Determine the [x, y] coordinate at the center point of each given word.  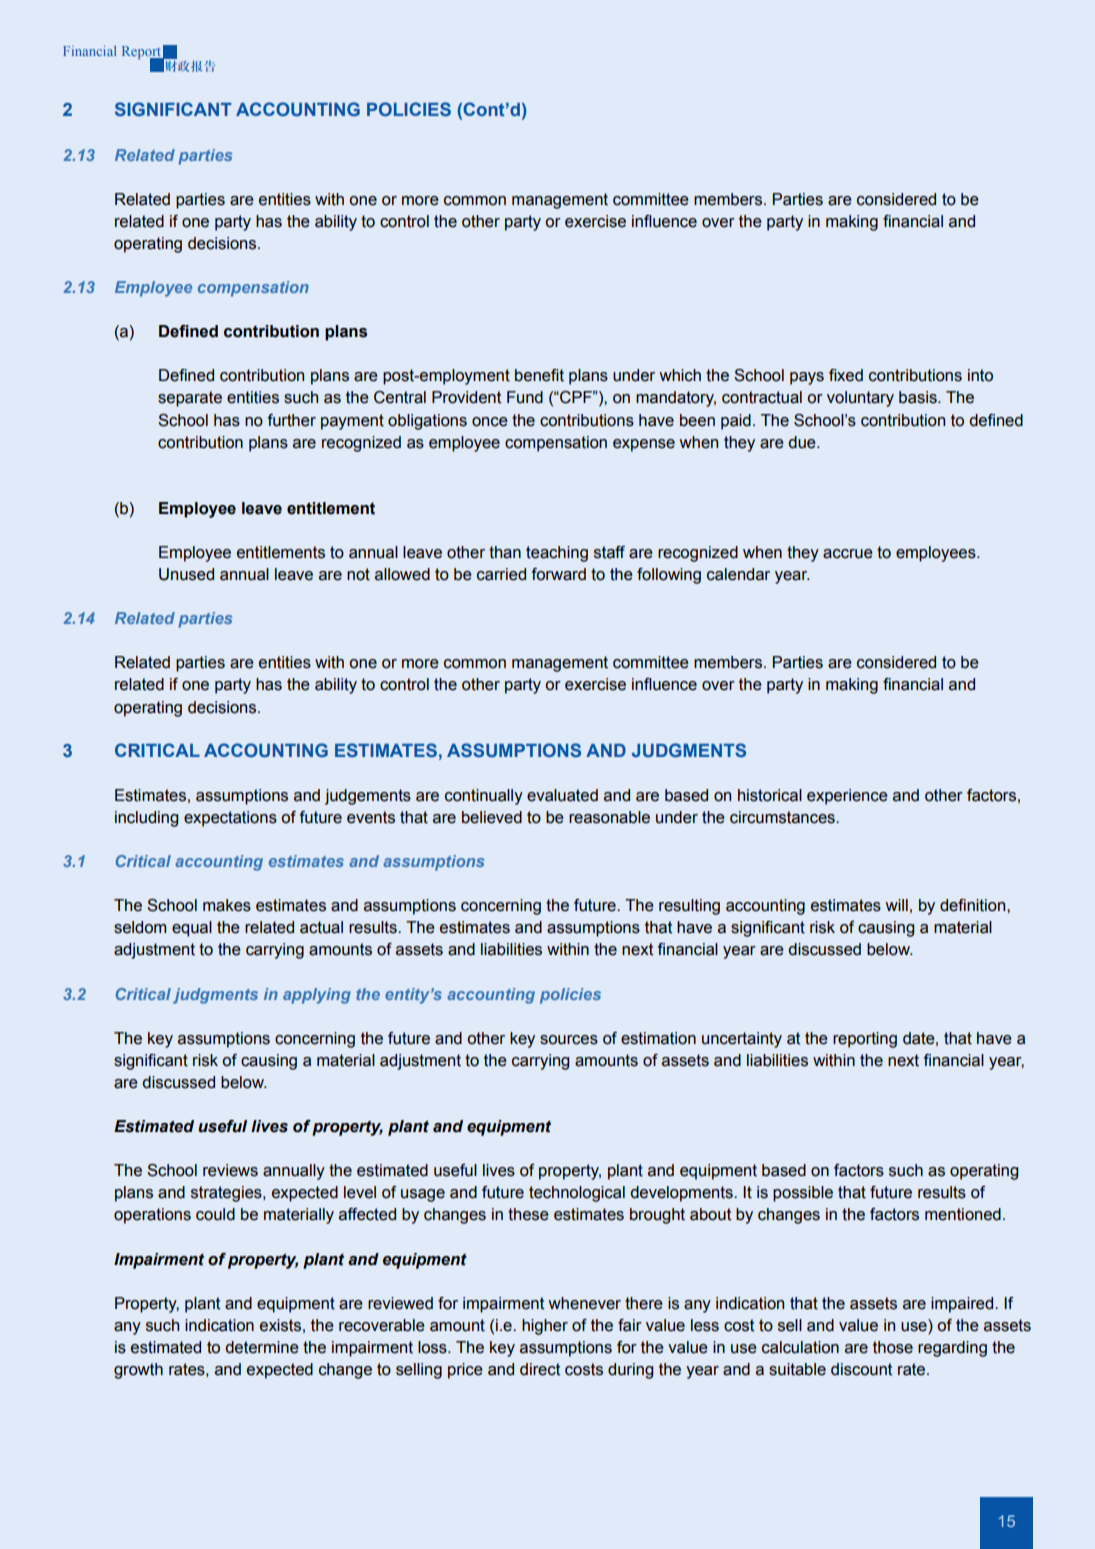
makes [227, 905]
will [896, 905]
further [291, 420]
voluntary [860, 399]
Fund [525, 397]
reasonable [609, 817]
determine [262, 1347]
